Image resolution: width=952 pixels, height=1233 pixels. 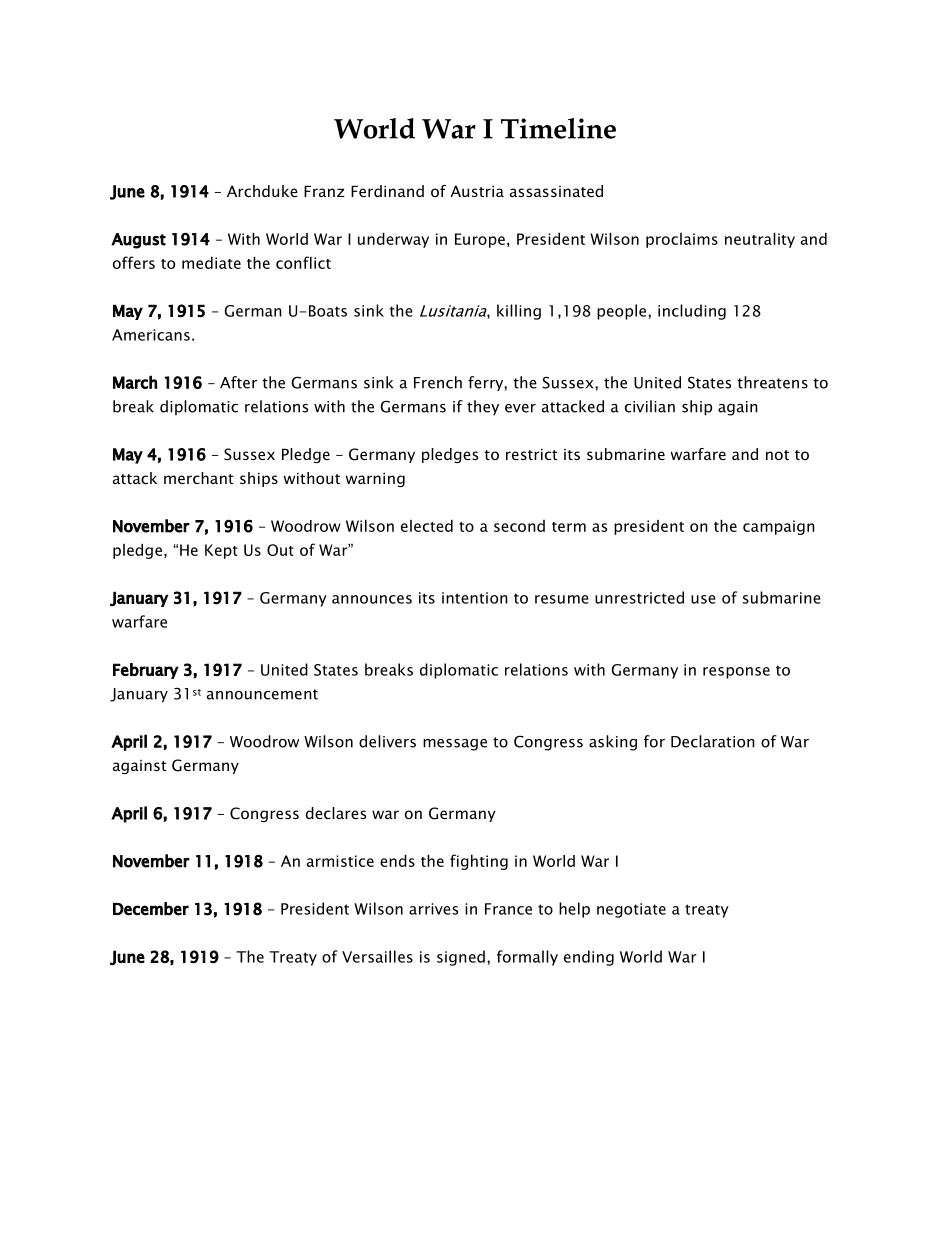 I want to click on proclaims, so click(x=682, y=240).
